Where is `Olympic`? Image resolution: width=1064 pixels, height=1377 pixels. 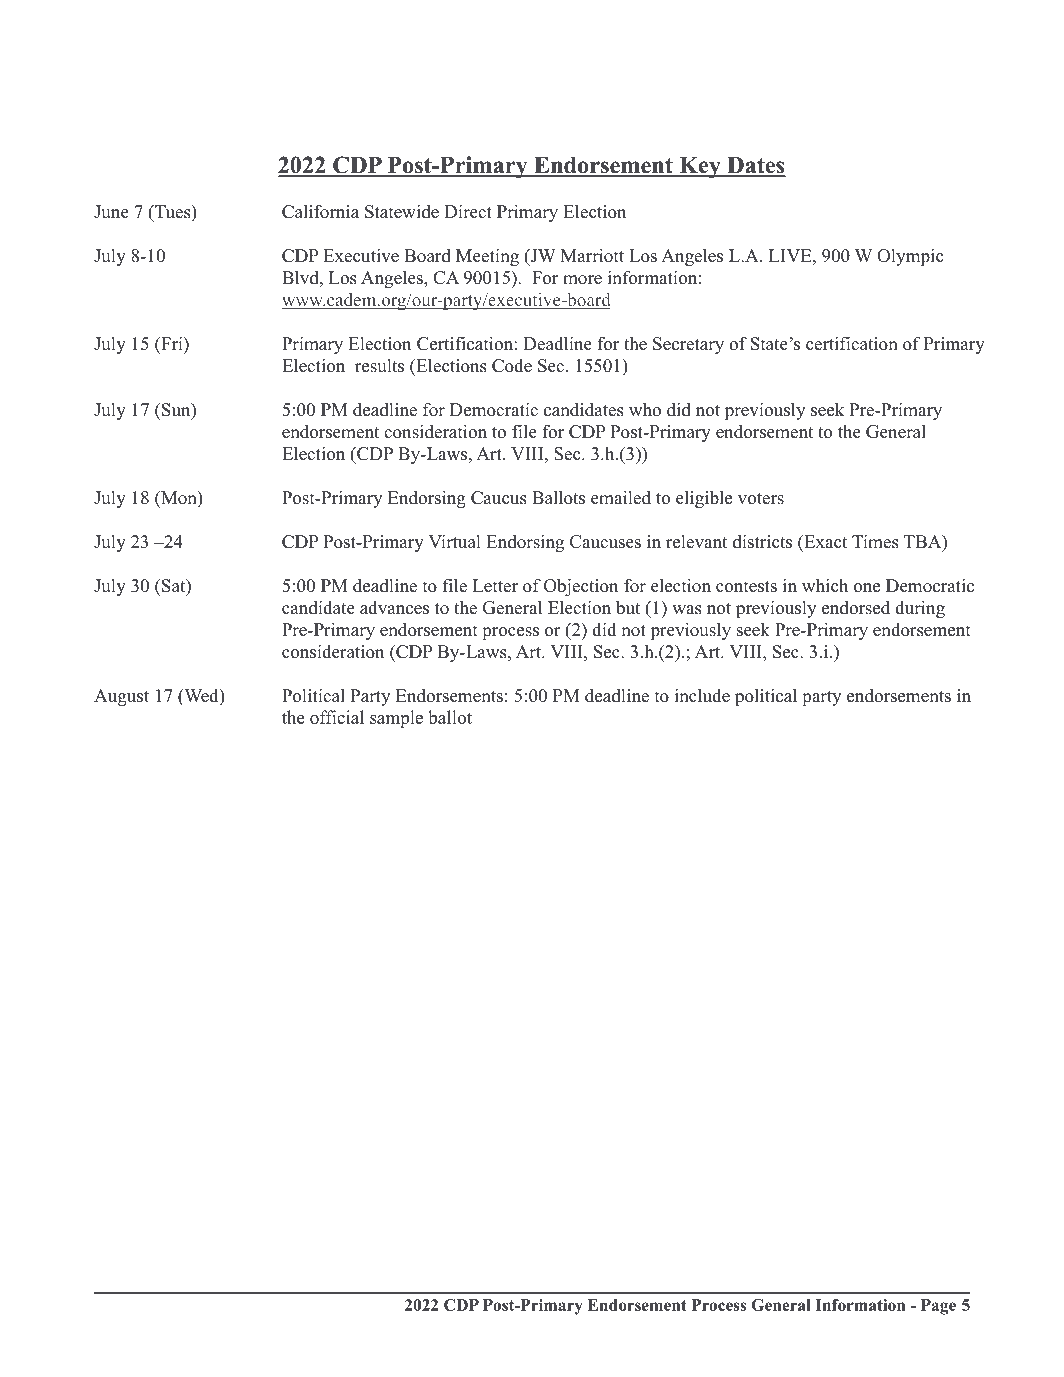 Olympic is located at coordinates (910, 257).
